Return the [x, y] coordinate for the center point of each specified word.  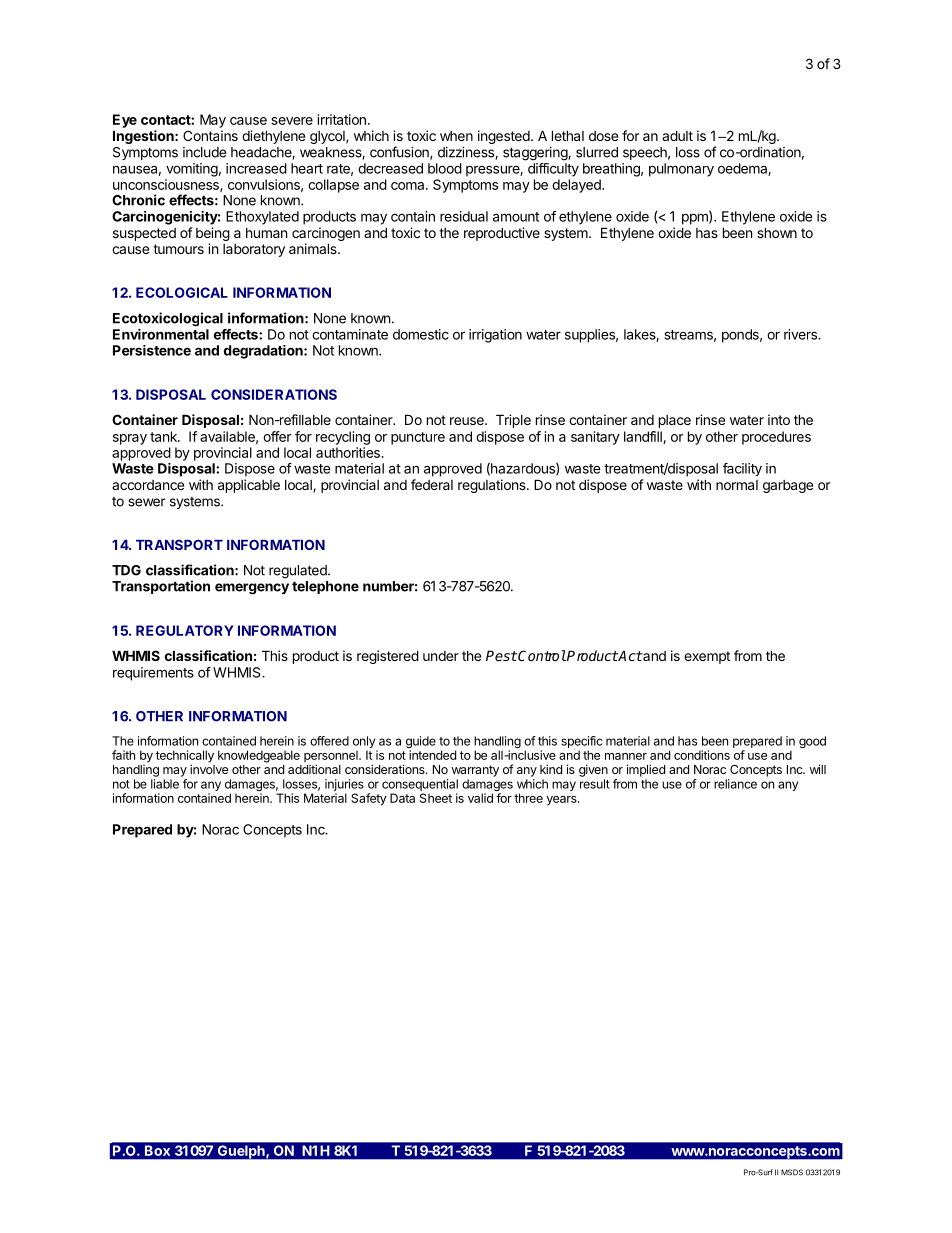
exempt [707, 657]
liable [165, 784]
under [441, 656]
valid [480, 798]
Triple [513, 421]
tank [164, 436]
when [456, 136]
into [779, 419]
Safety [369, 799]
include [204, 152]
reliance [735, 784]
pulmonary [681, 170]
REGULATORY [185, 630]
